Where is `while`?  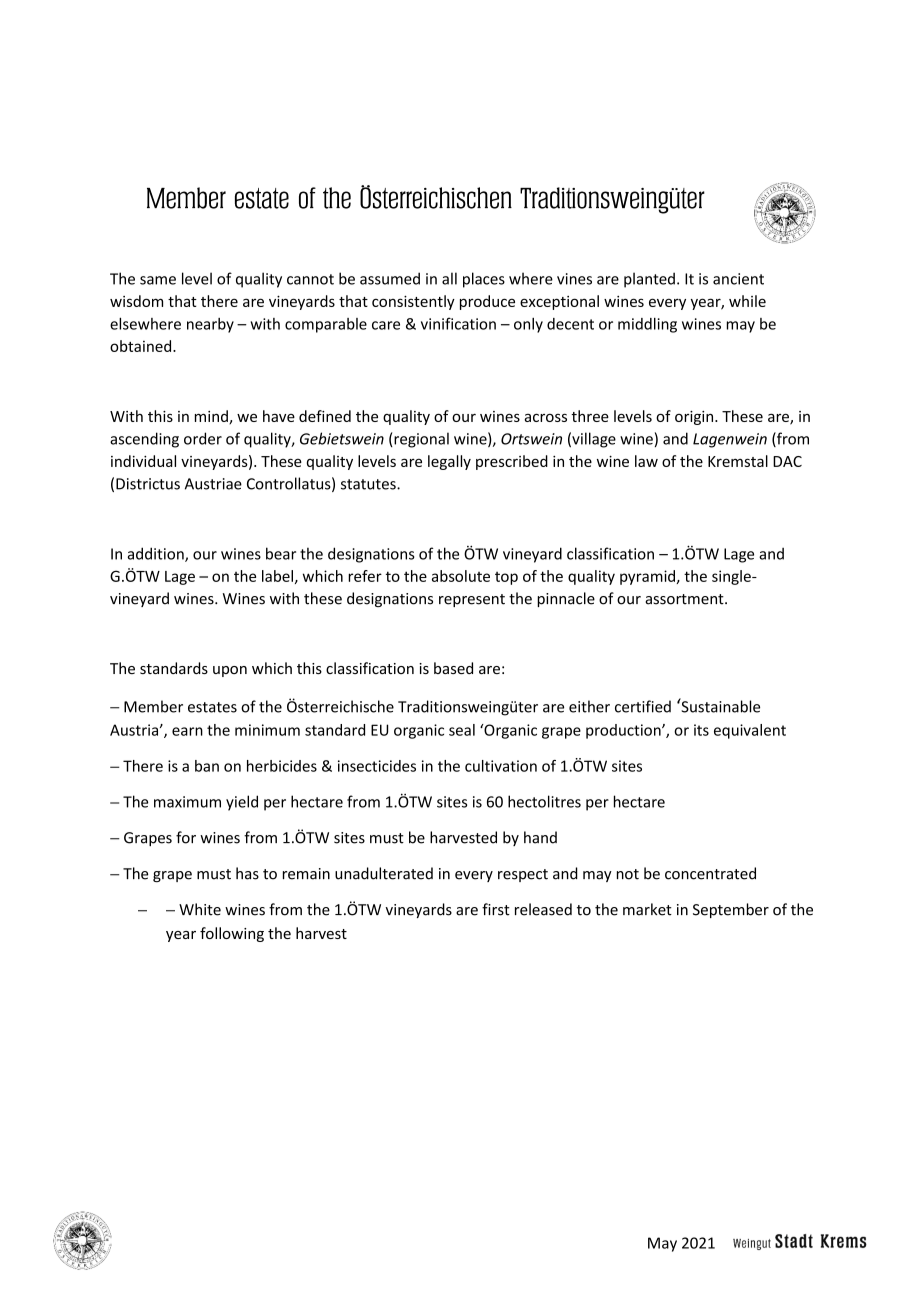 while is located at coordinates (747, 301).
